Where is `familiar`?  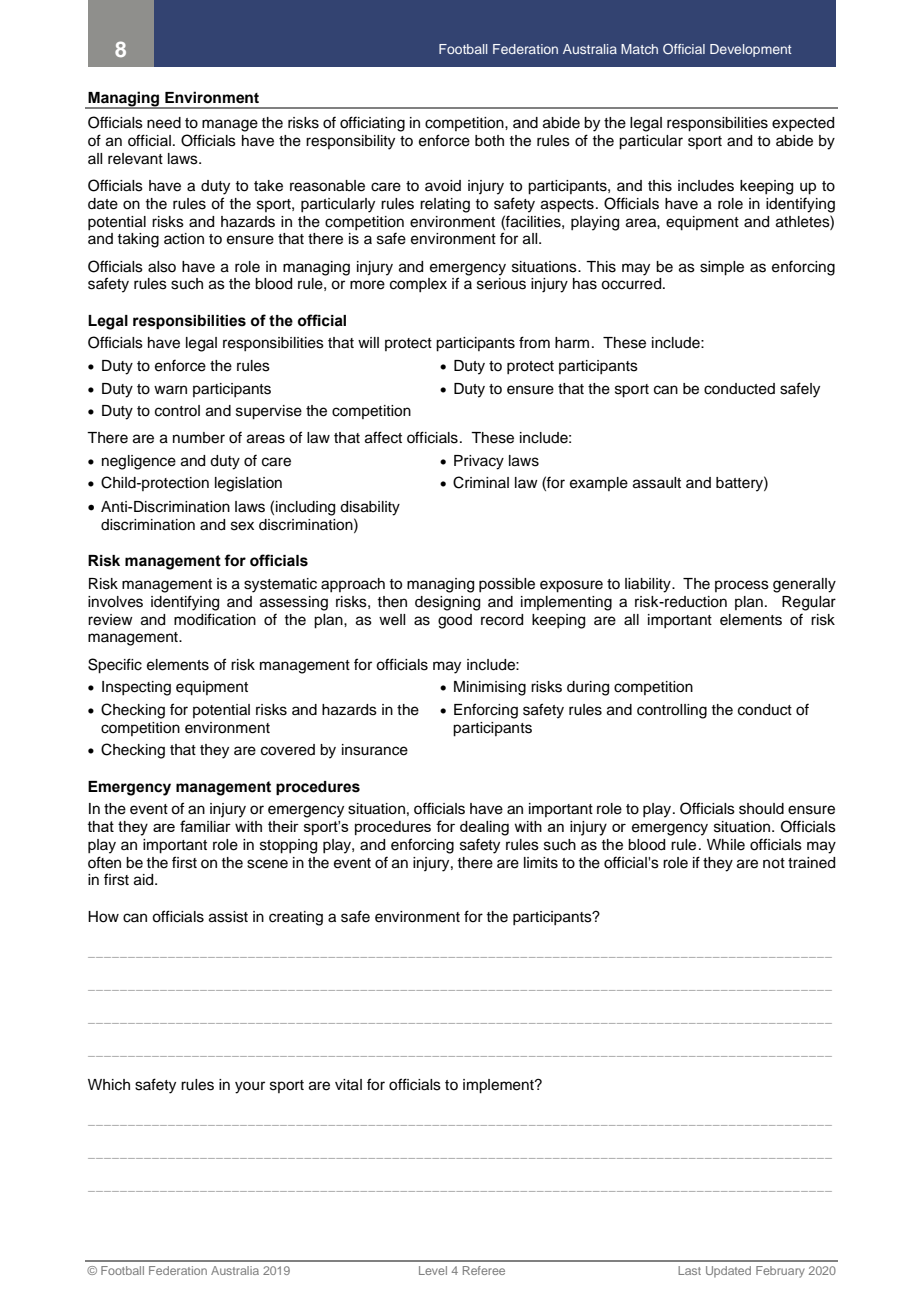 familiar is located at coordinates (205, 826).
